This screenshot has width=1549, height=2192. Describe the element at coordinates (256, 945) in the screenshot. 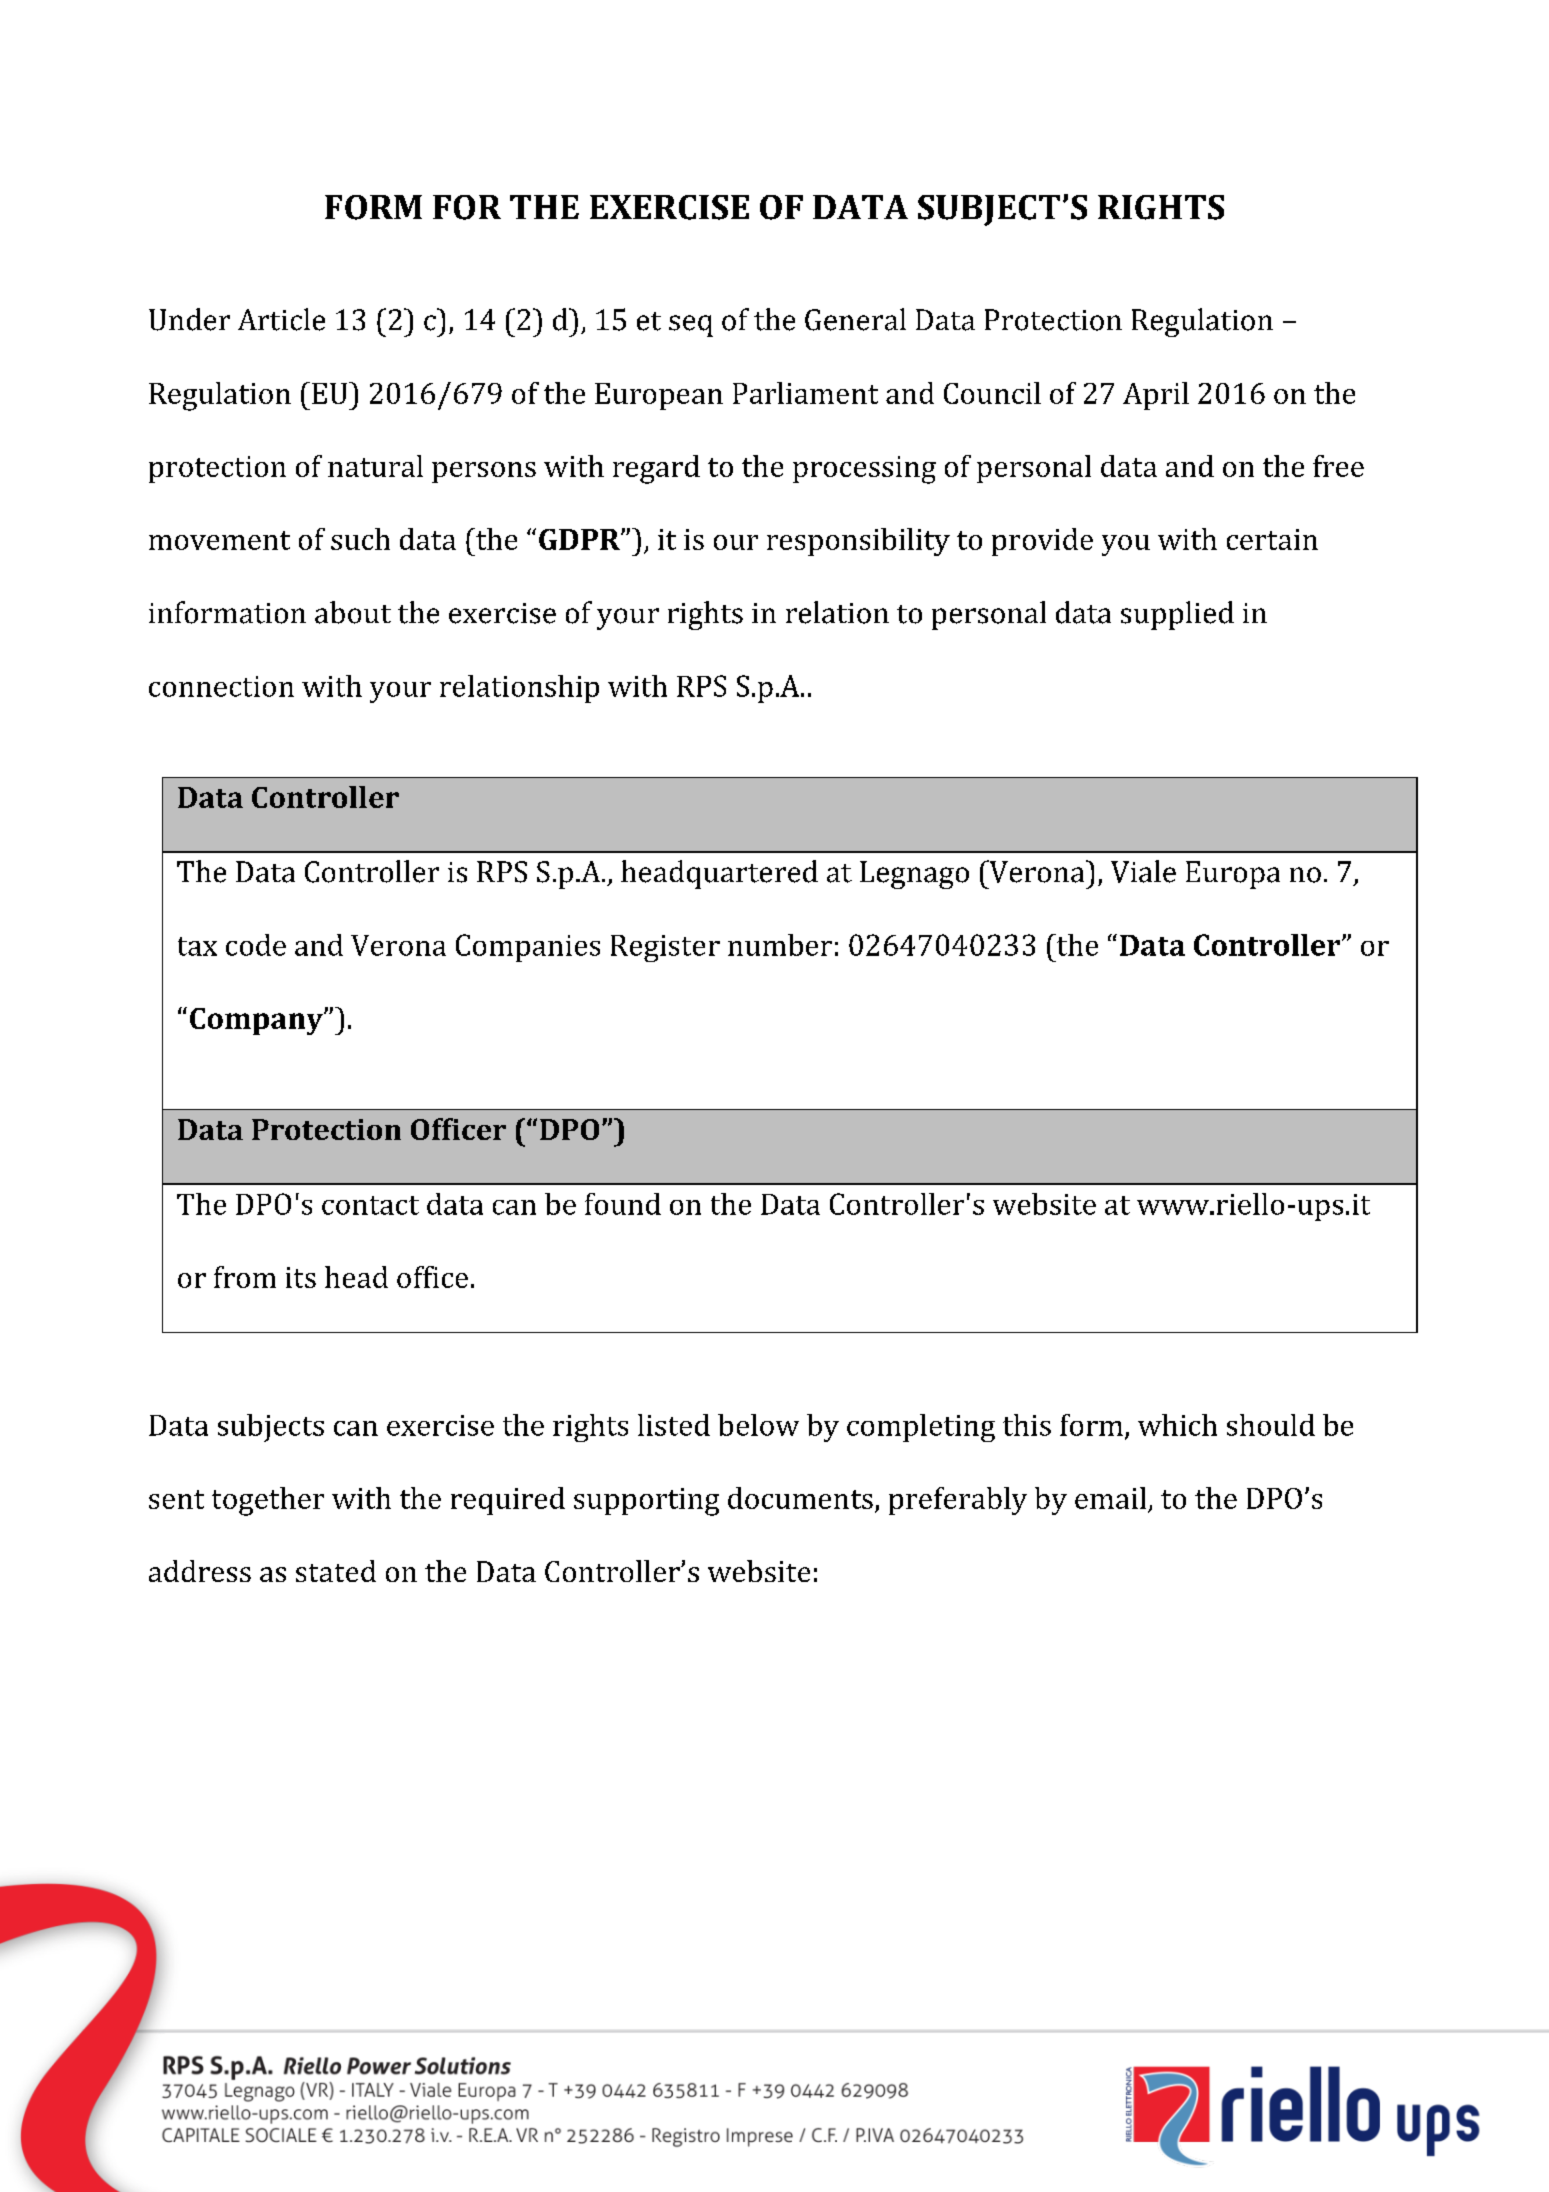

I see `code` at that location.
